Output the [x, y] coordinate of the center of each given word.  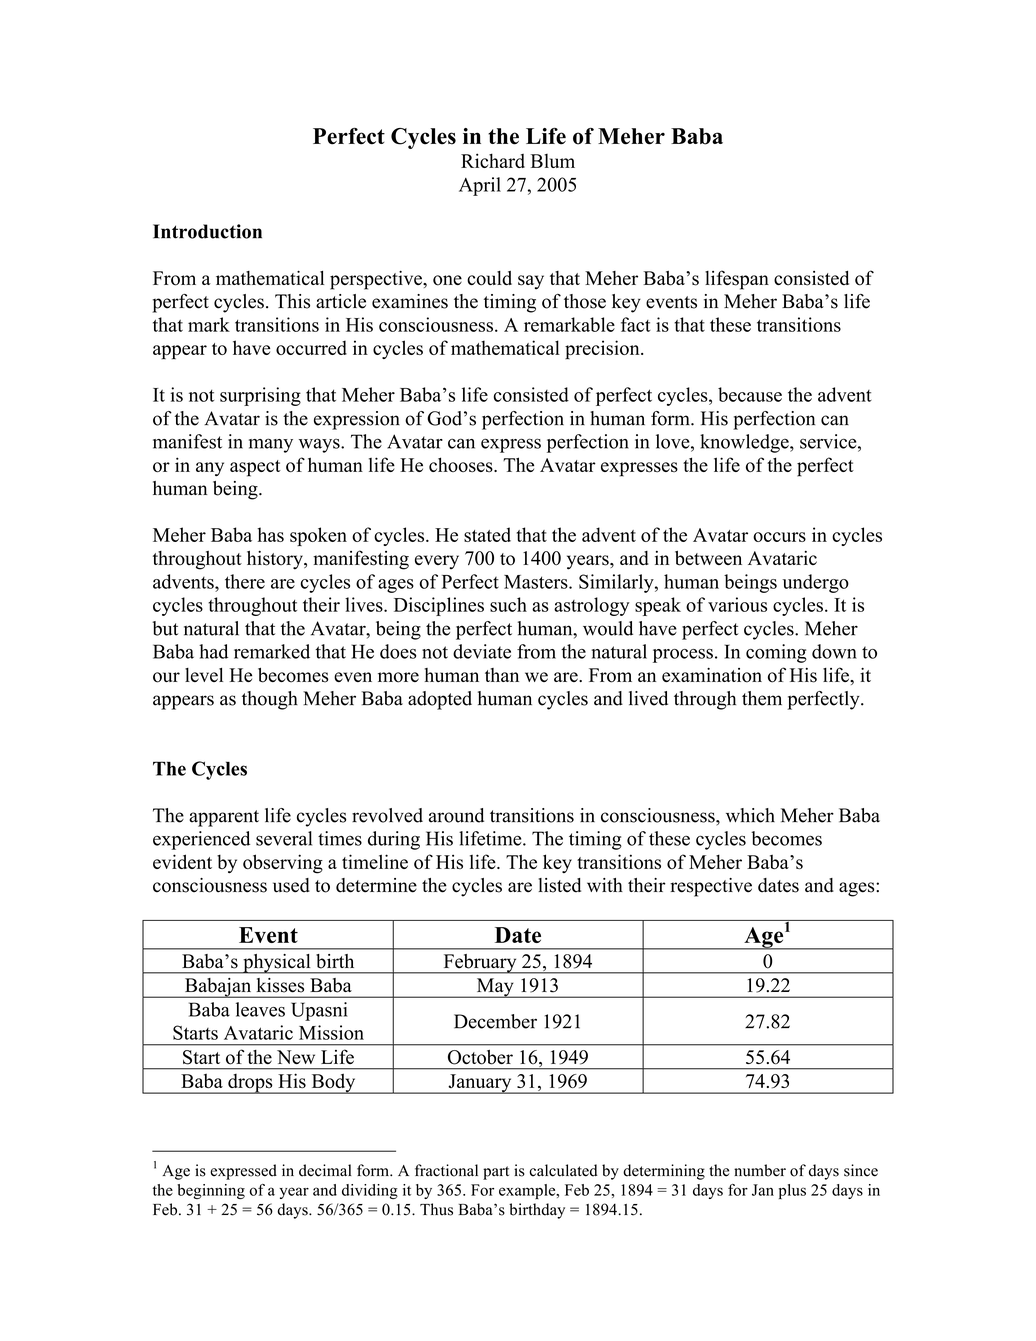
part [496, 1173]
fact [636, 324]
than [502, 675]
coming [776, 653]
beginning [211, 1191]
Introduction [207, 231]
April [480, 186]
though [270, 700]
